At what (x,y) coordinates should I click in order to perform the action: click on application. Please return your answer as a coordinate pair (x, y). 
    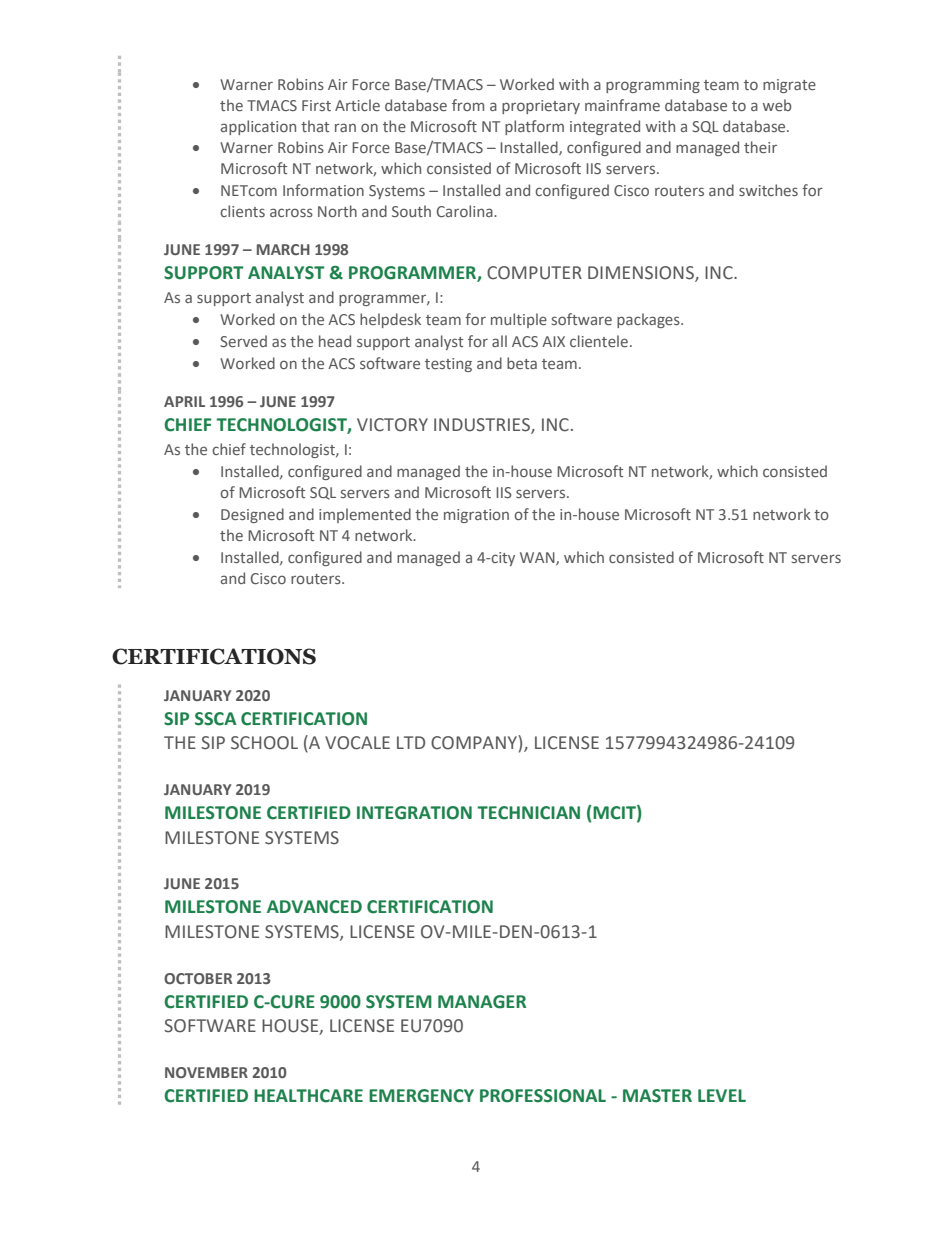
    Looking at the image, I should click on (258, 127).
